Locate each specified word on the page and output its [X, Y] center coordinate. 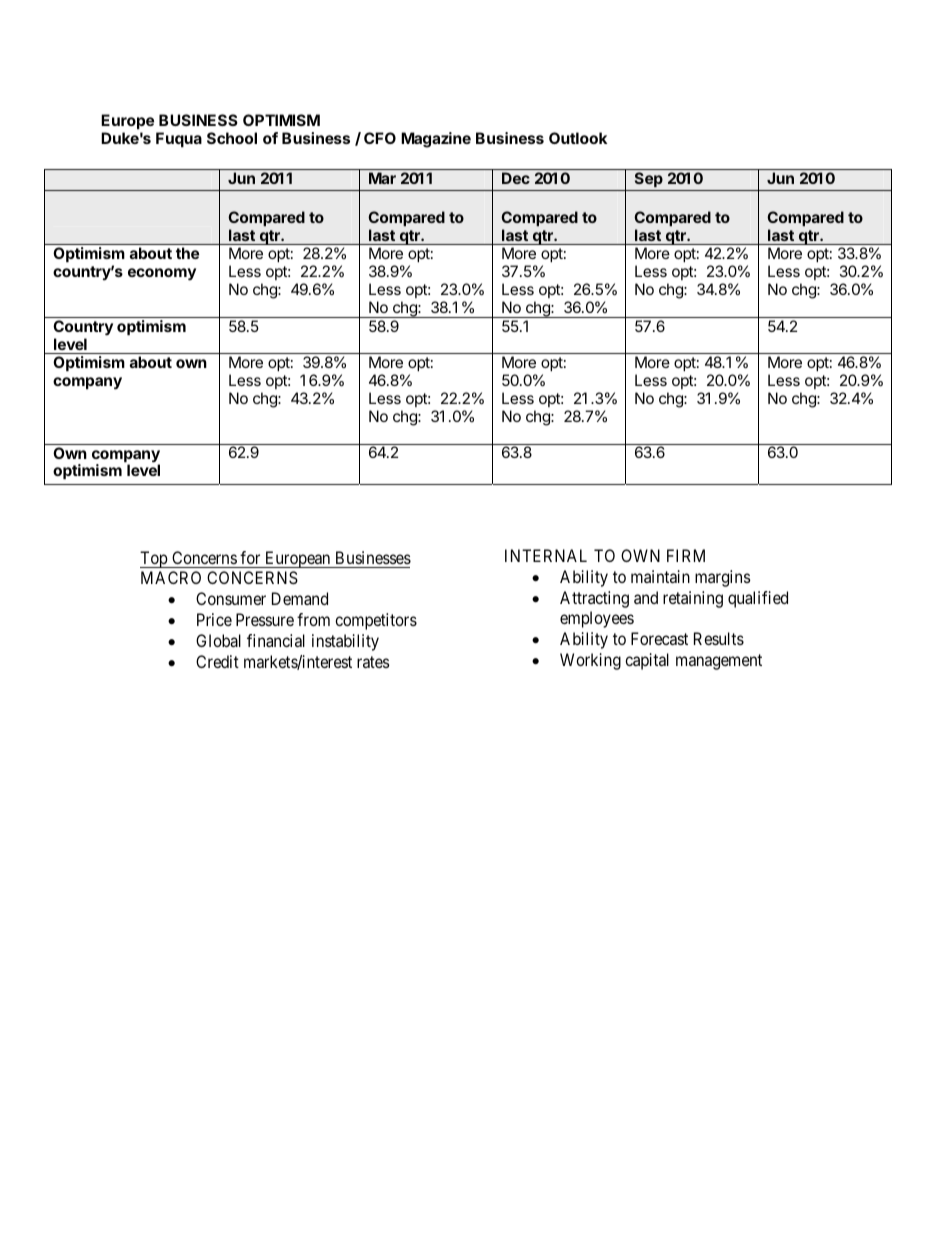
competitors [376, 621]
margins [723, 578]
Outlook [578, 138]
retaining [693, 599]
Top [154, 559]
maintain [660, 576]
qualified [758, 599]
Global [218, 640]
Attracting [594, 599]
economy [162, 274]
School [232, 138]
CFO [380, 138]
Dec [516, 178]
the [187, 253]
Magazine [436, 140]
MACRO [171, 577]
